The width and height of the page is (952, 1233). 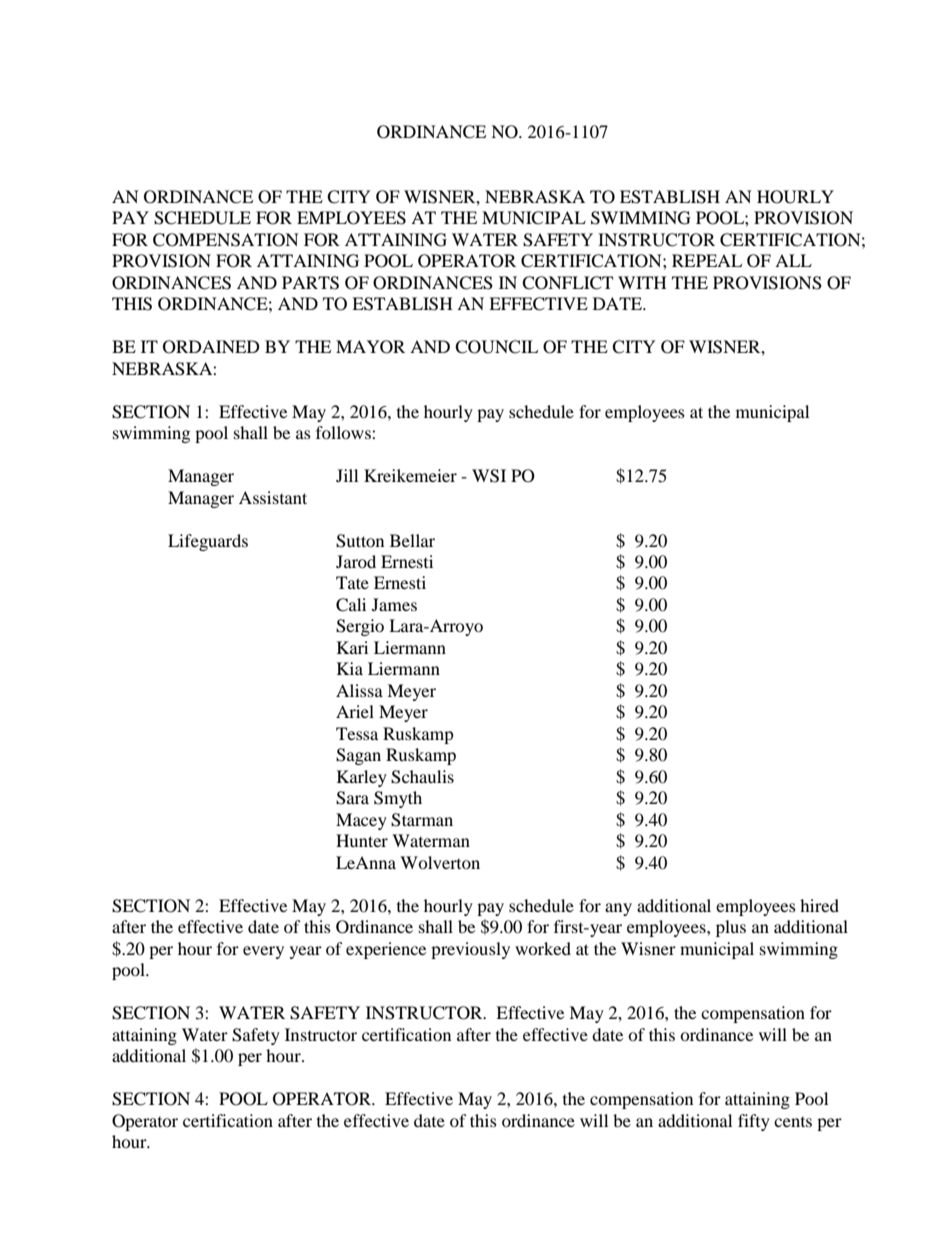 I want to click on Sara, so click(x=352, y=798).
